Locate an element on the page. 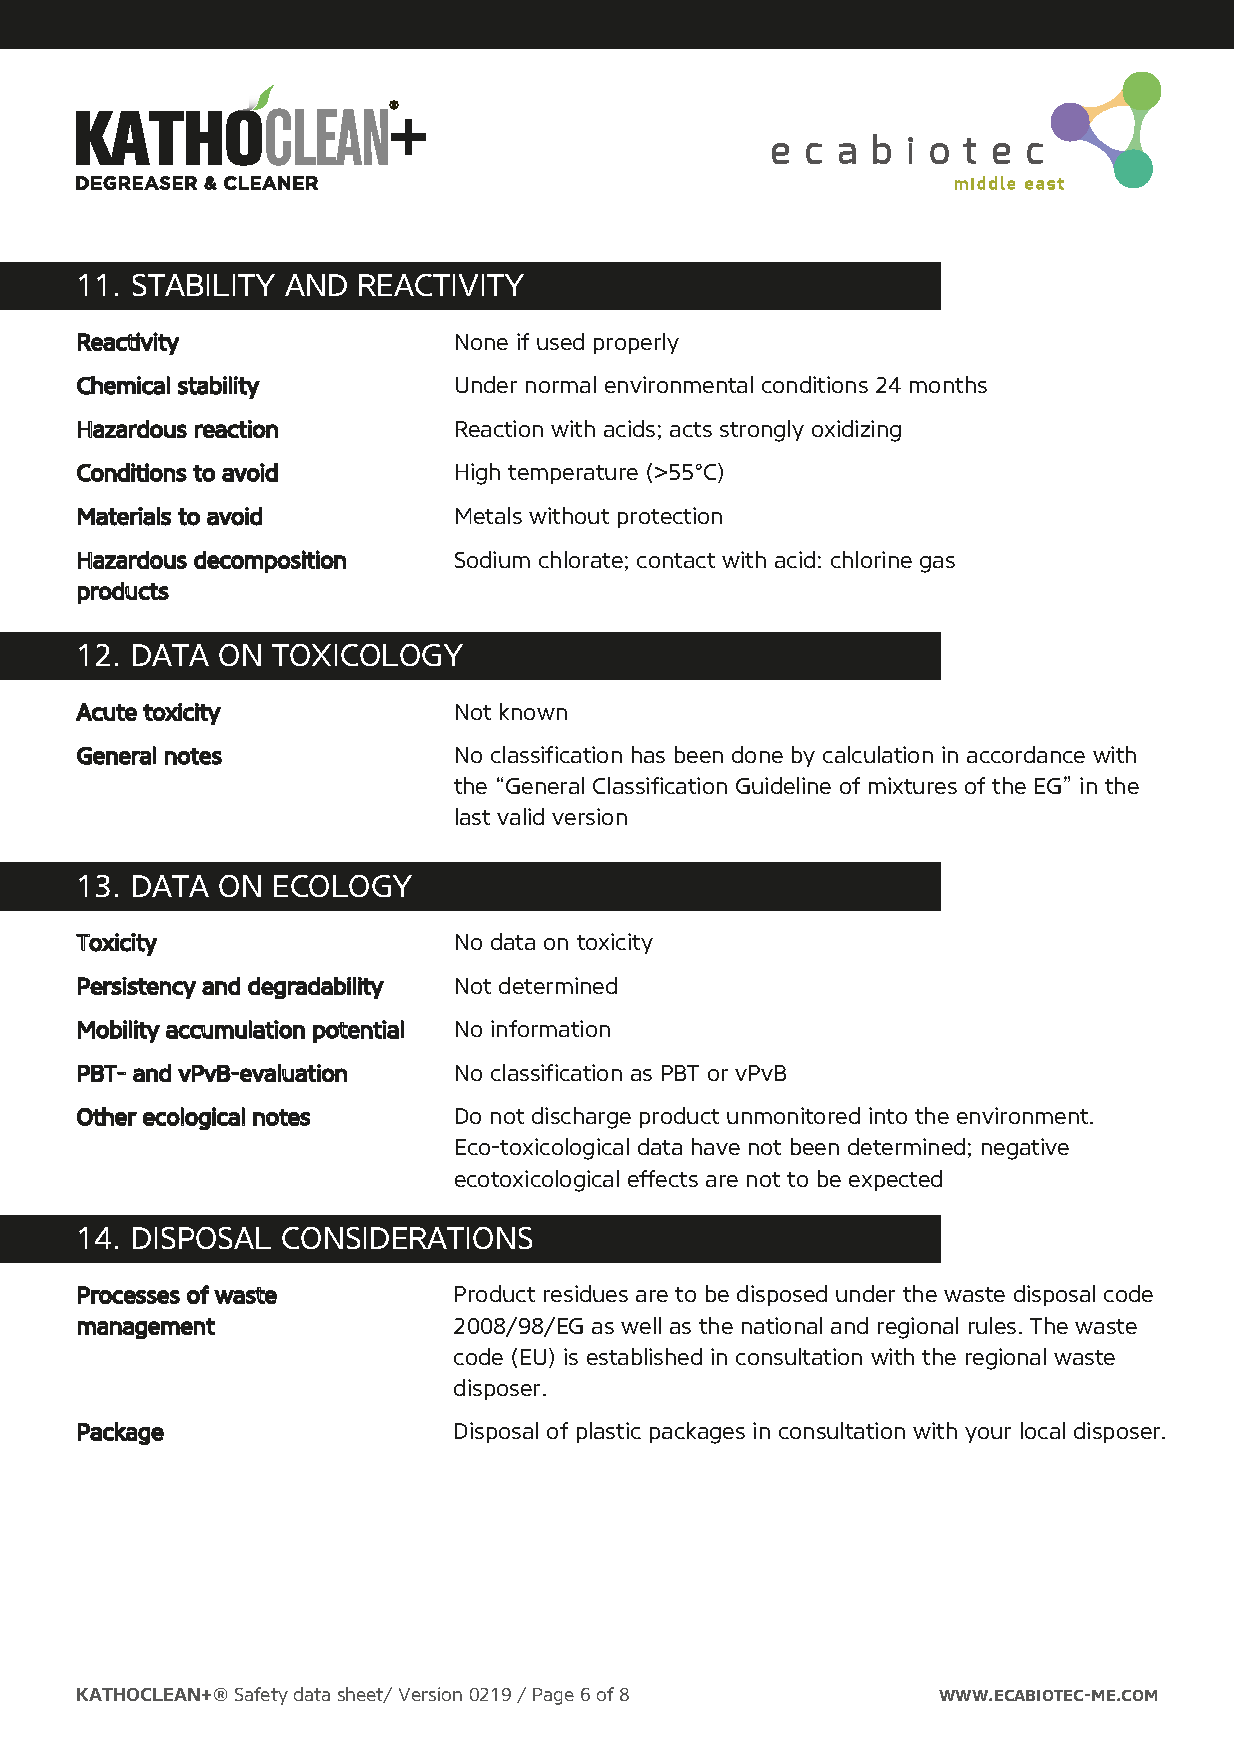 The width and height of the image is (1234, 1745). mixtures is located at coordinates (913, 785).
